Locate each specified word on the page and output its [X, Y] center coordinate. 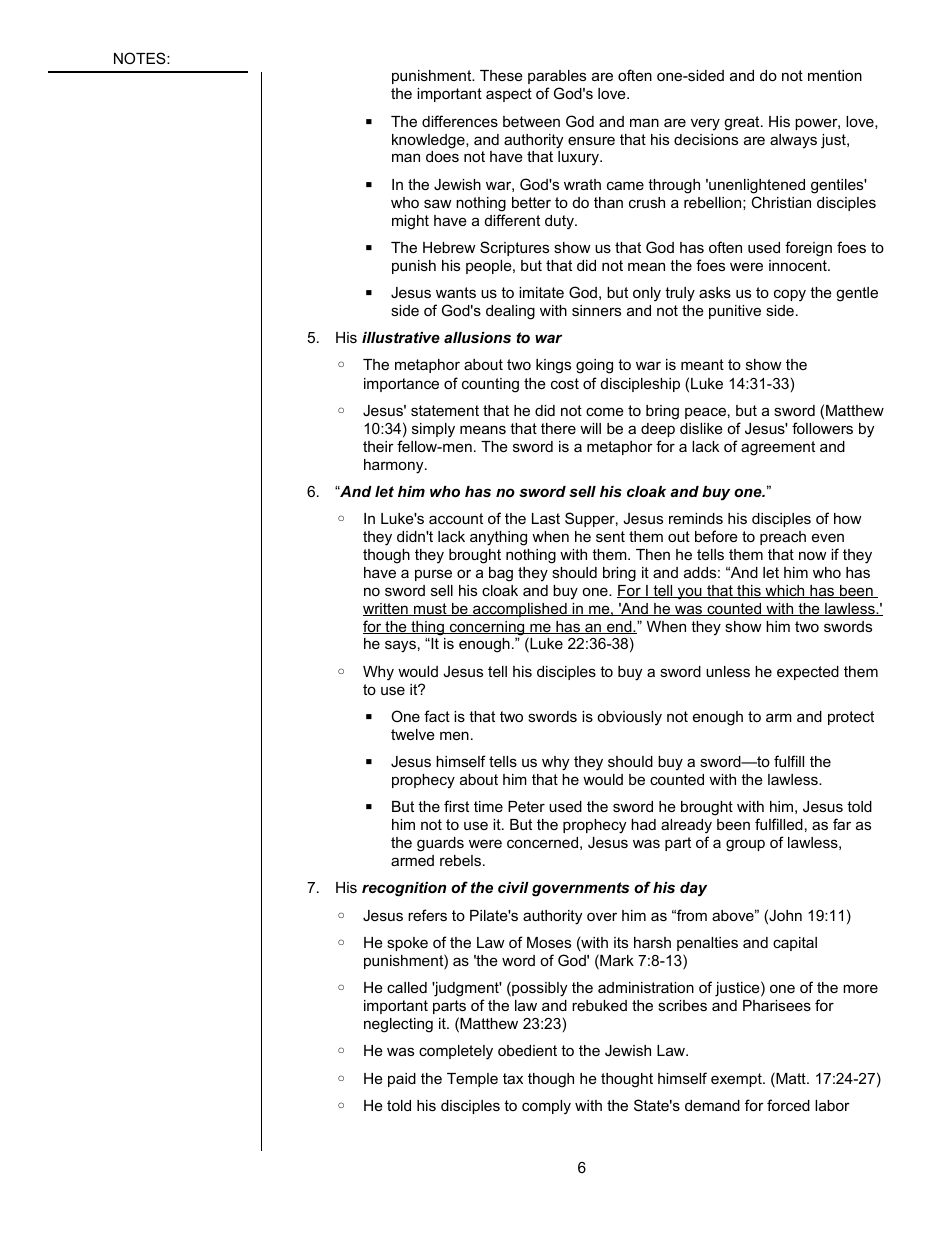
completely [456, 1052]
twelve [413, 734]
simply [433, 430]
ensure [591, 140]
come [605, 411]
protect [851, 718]
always [793, 141]
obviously [629, 718]
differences [460, 121]
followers [822, 428]
